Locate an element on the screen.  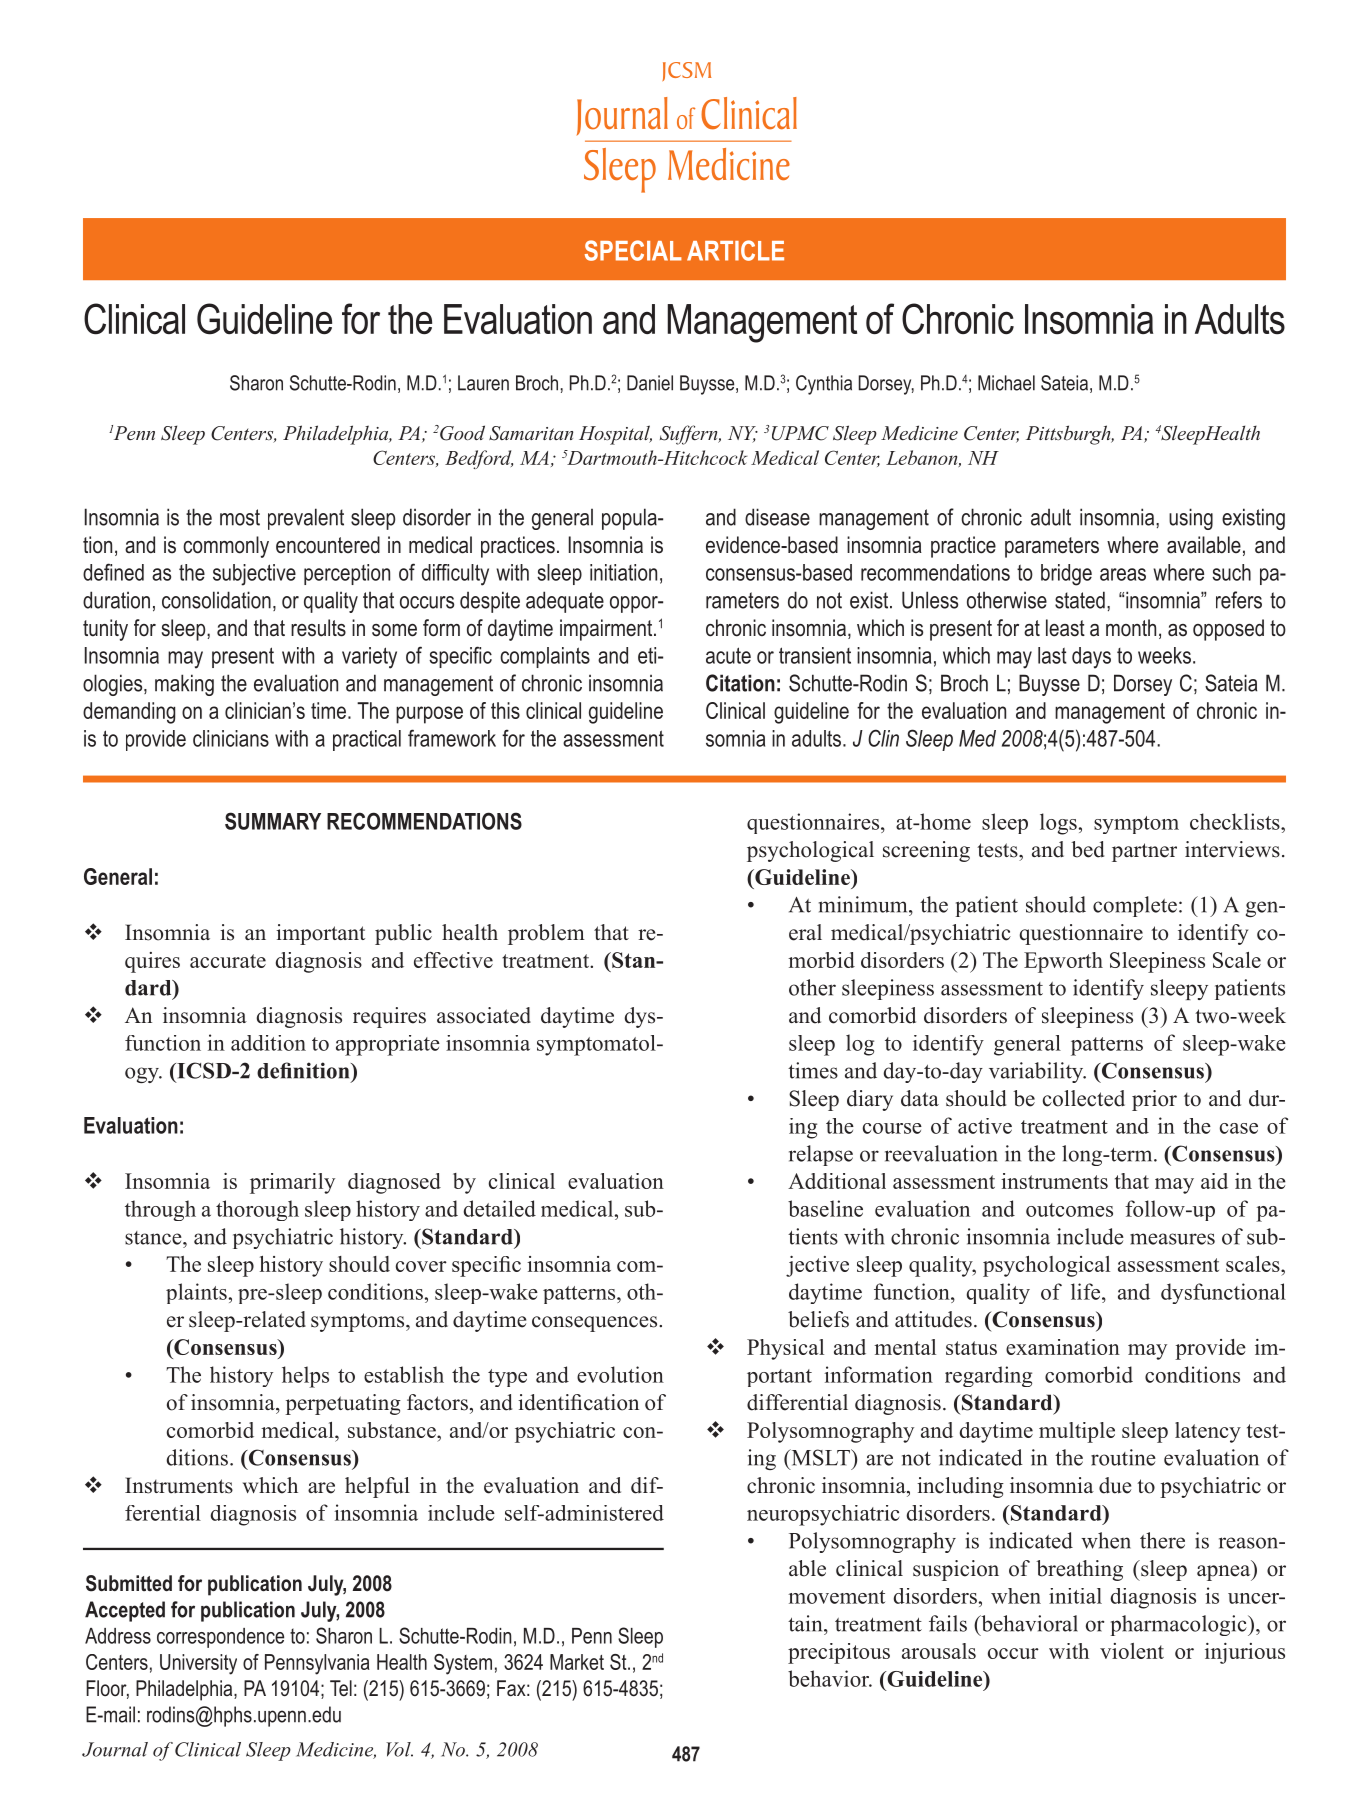
consequences is located at coordinates (596, 1324).
